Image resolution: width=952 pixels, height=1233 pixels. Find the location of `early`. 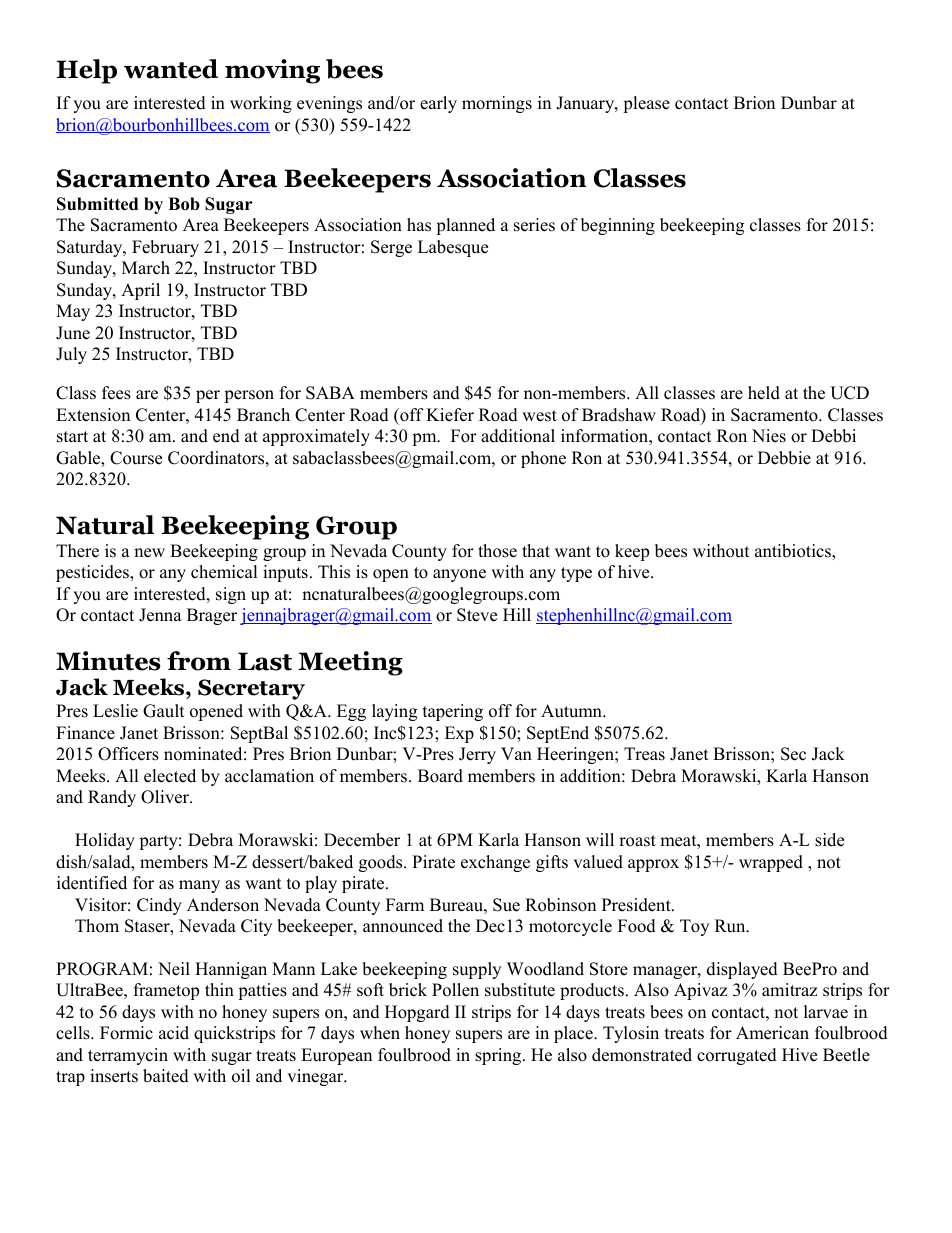

early is located at coordinates (438, 104).
